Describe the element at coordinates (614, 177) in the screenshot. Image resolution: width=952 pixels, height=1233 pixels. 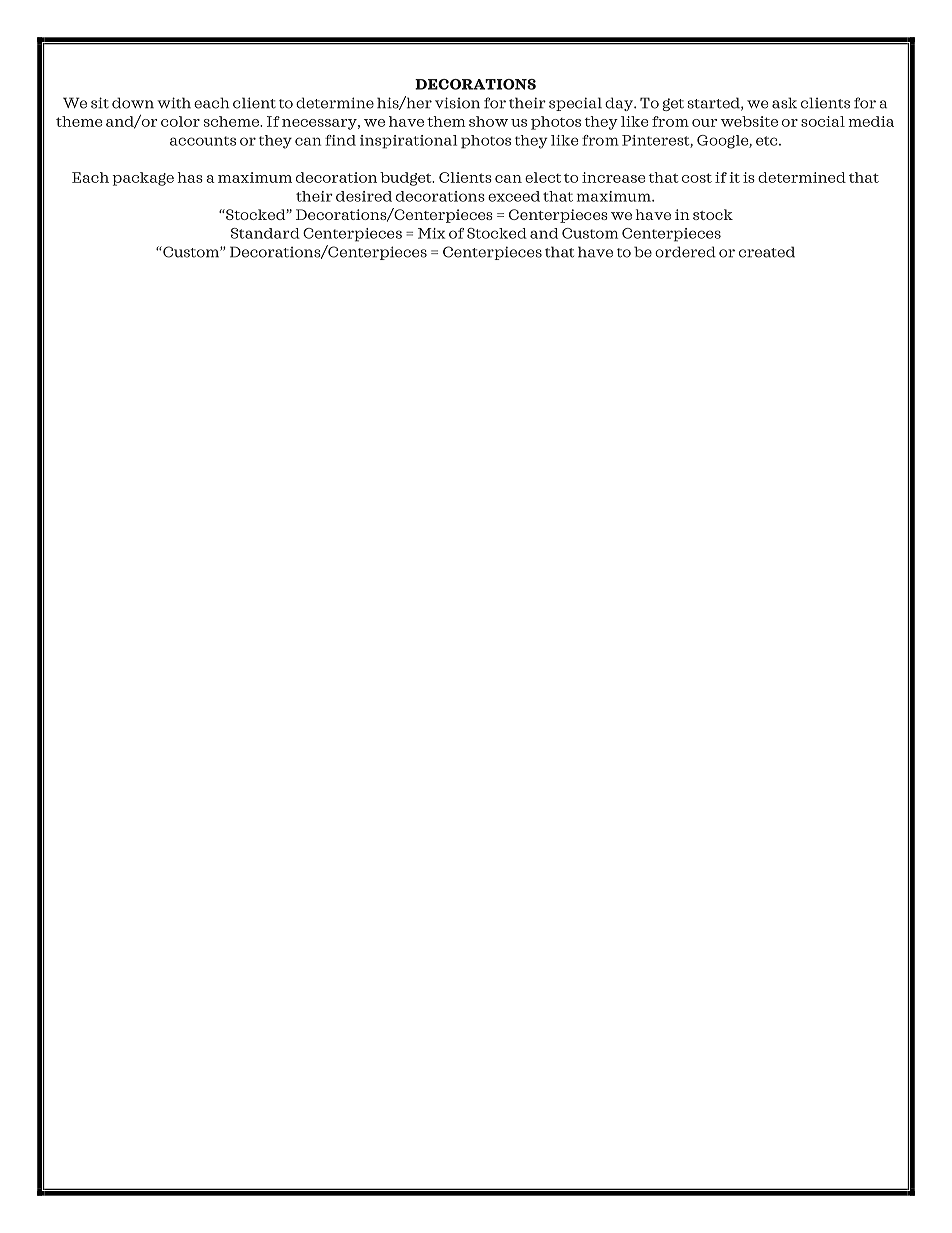
I see `increase` at that location.
